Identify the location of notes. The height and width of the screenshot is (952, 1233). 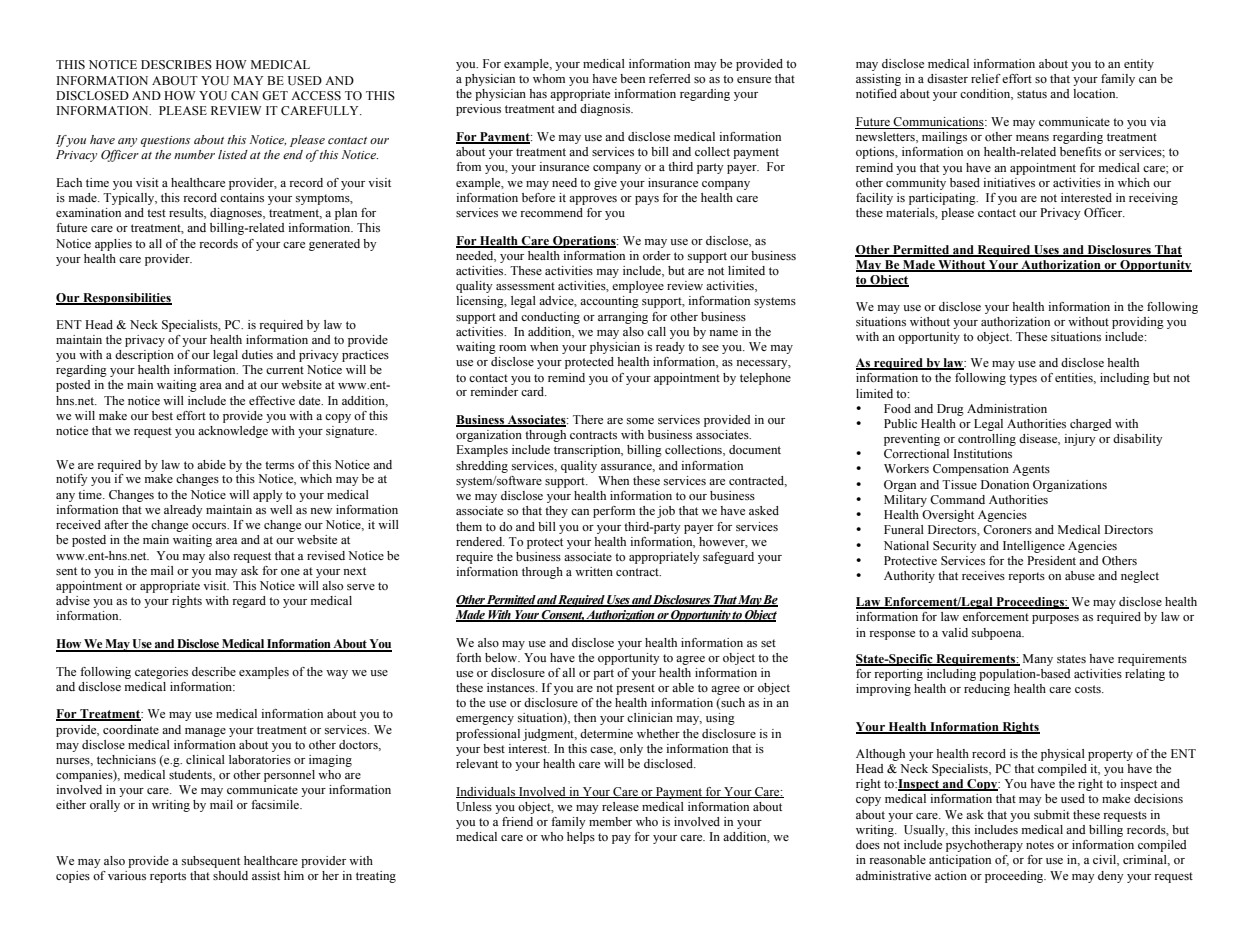
(1040, 845).
